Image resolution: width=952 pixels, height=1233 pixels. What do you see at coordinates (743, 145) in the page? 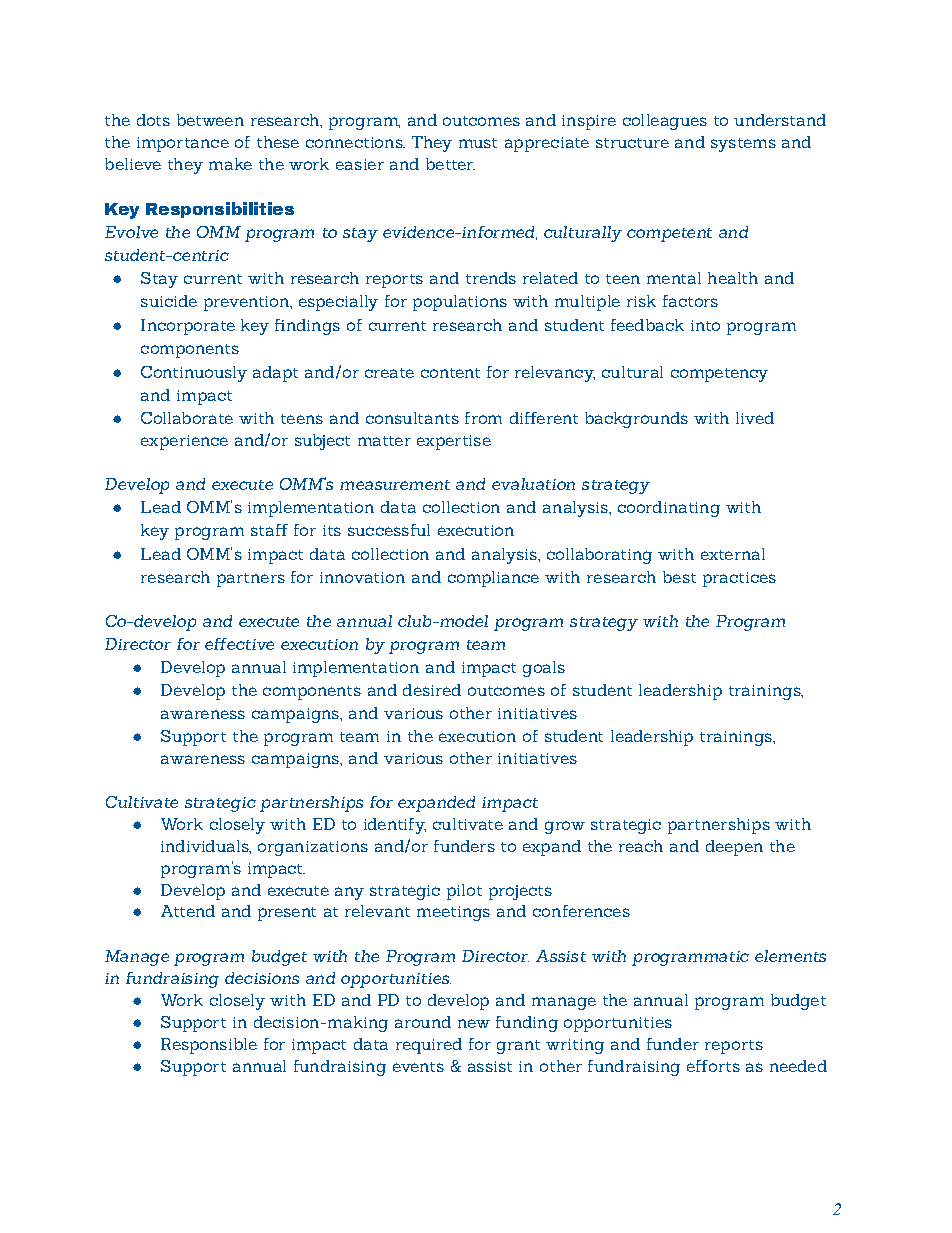
I see `systems` at bounding box center [743, 145].
